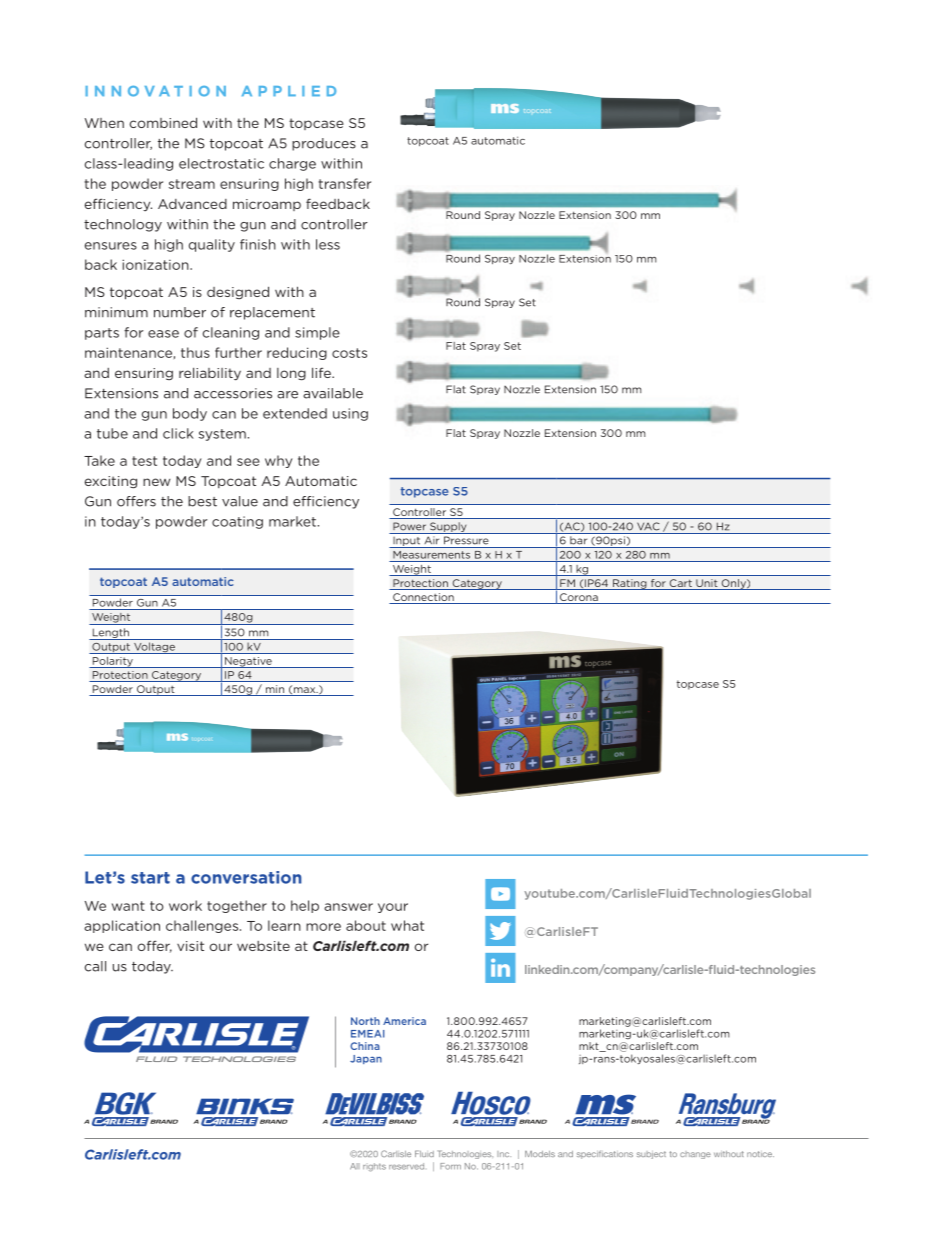 This page has height=1233, width=952. What do you see at coordinates (324, 144) in the page?
I see `produces` at bounding box center [324, 144].
